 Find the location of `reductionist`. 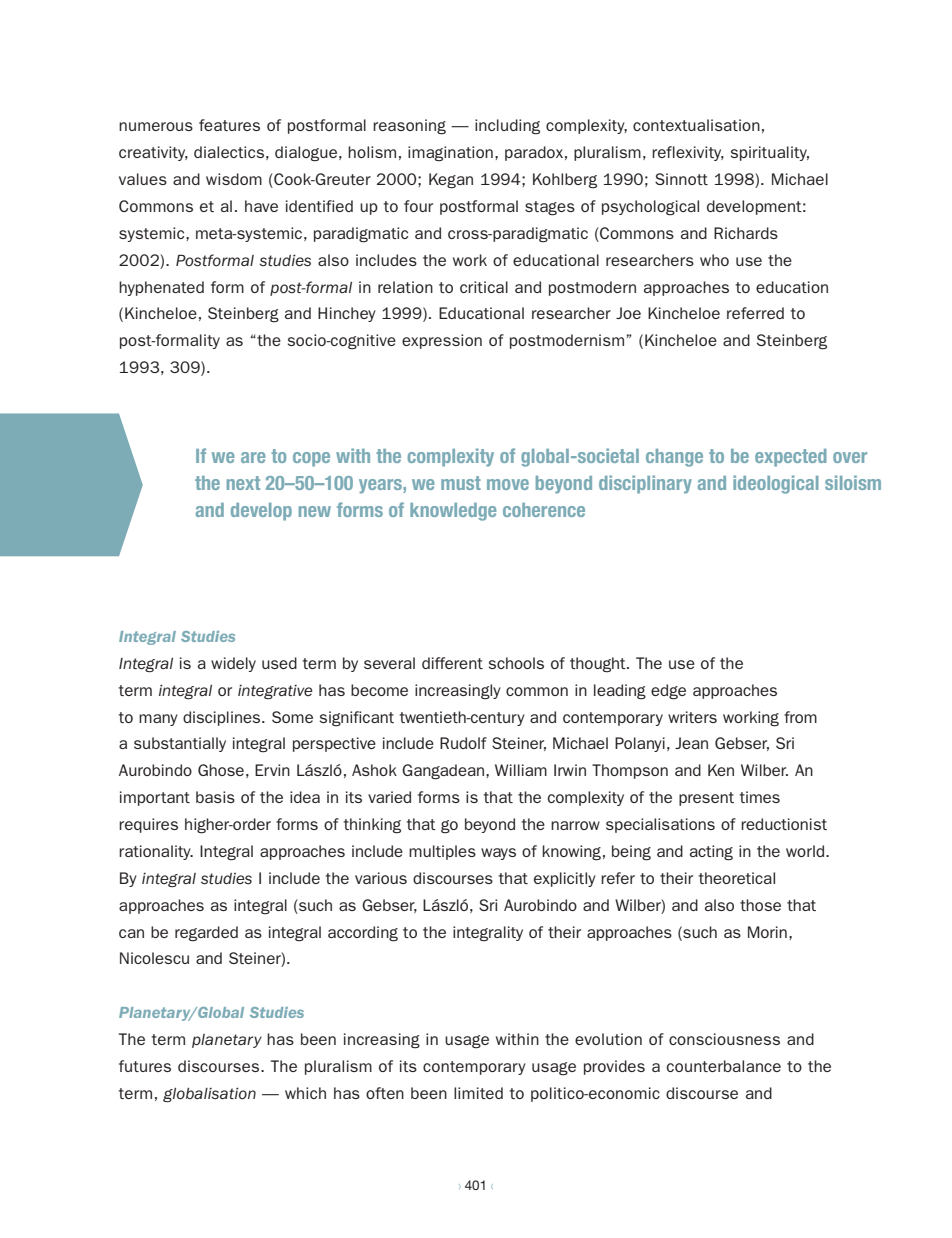

reductionist is located at coordinates (784, 824).
